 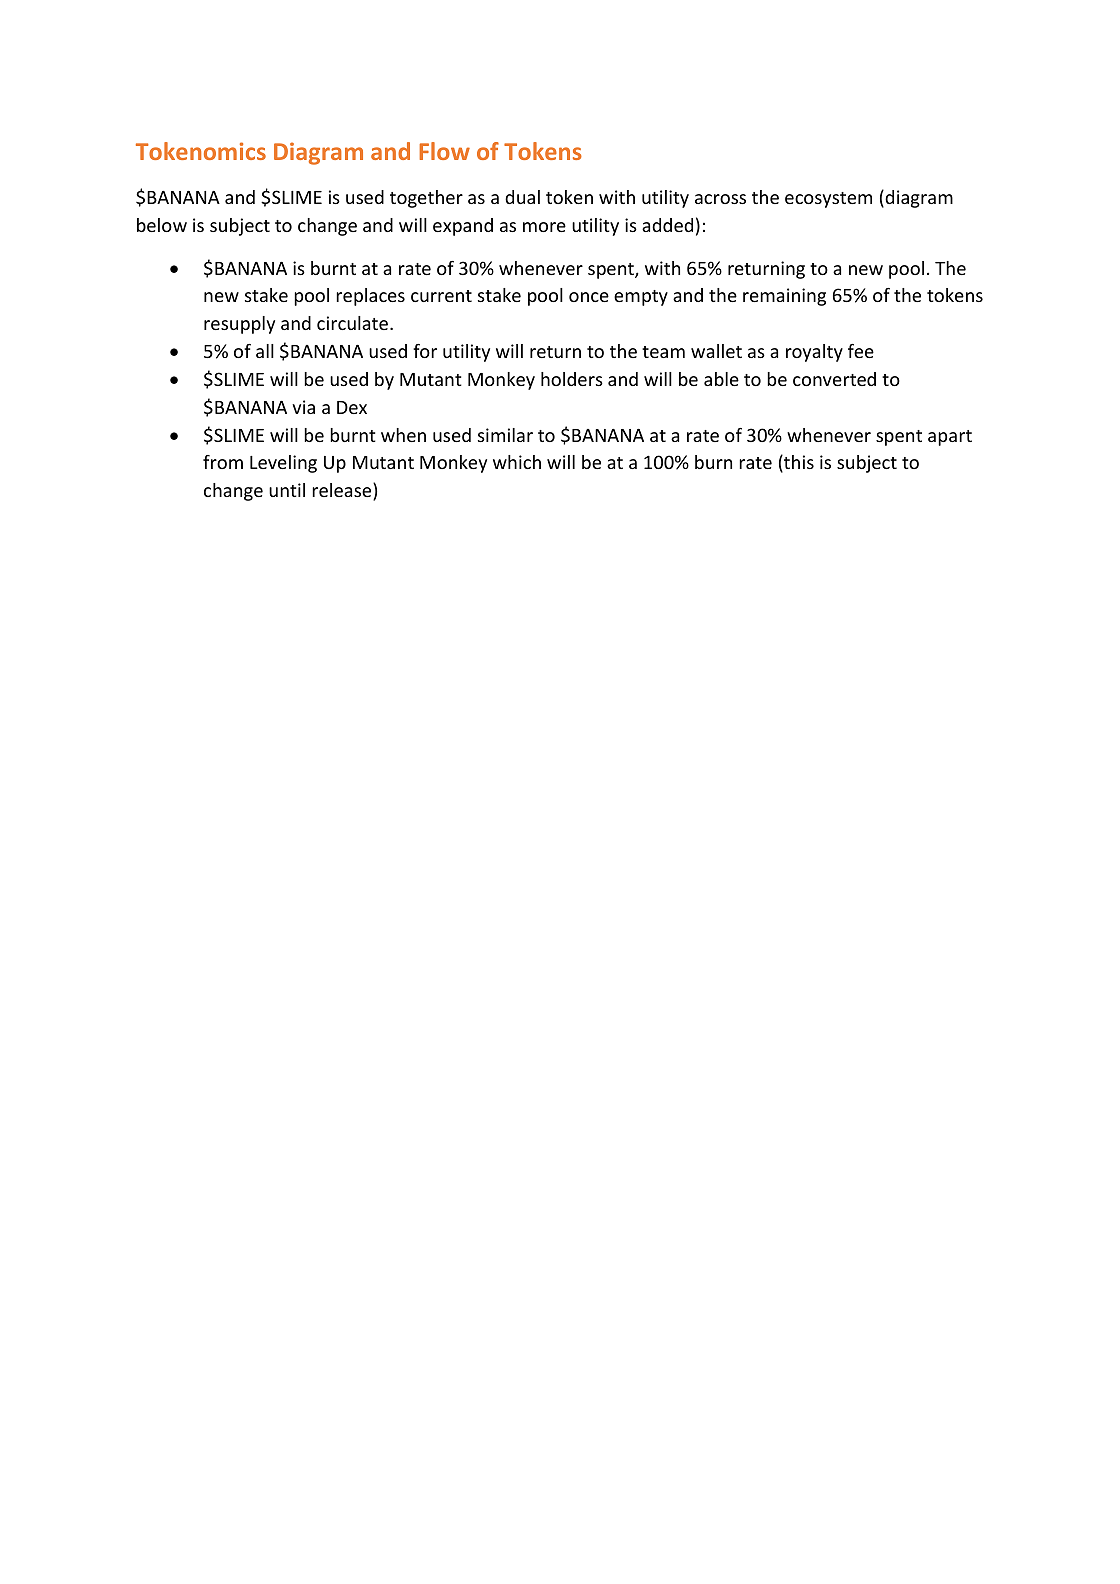 I want to click on Flow, so click(x=444, y=151).
